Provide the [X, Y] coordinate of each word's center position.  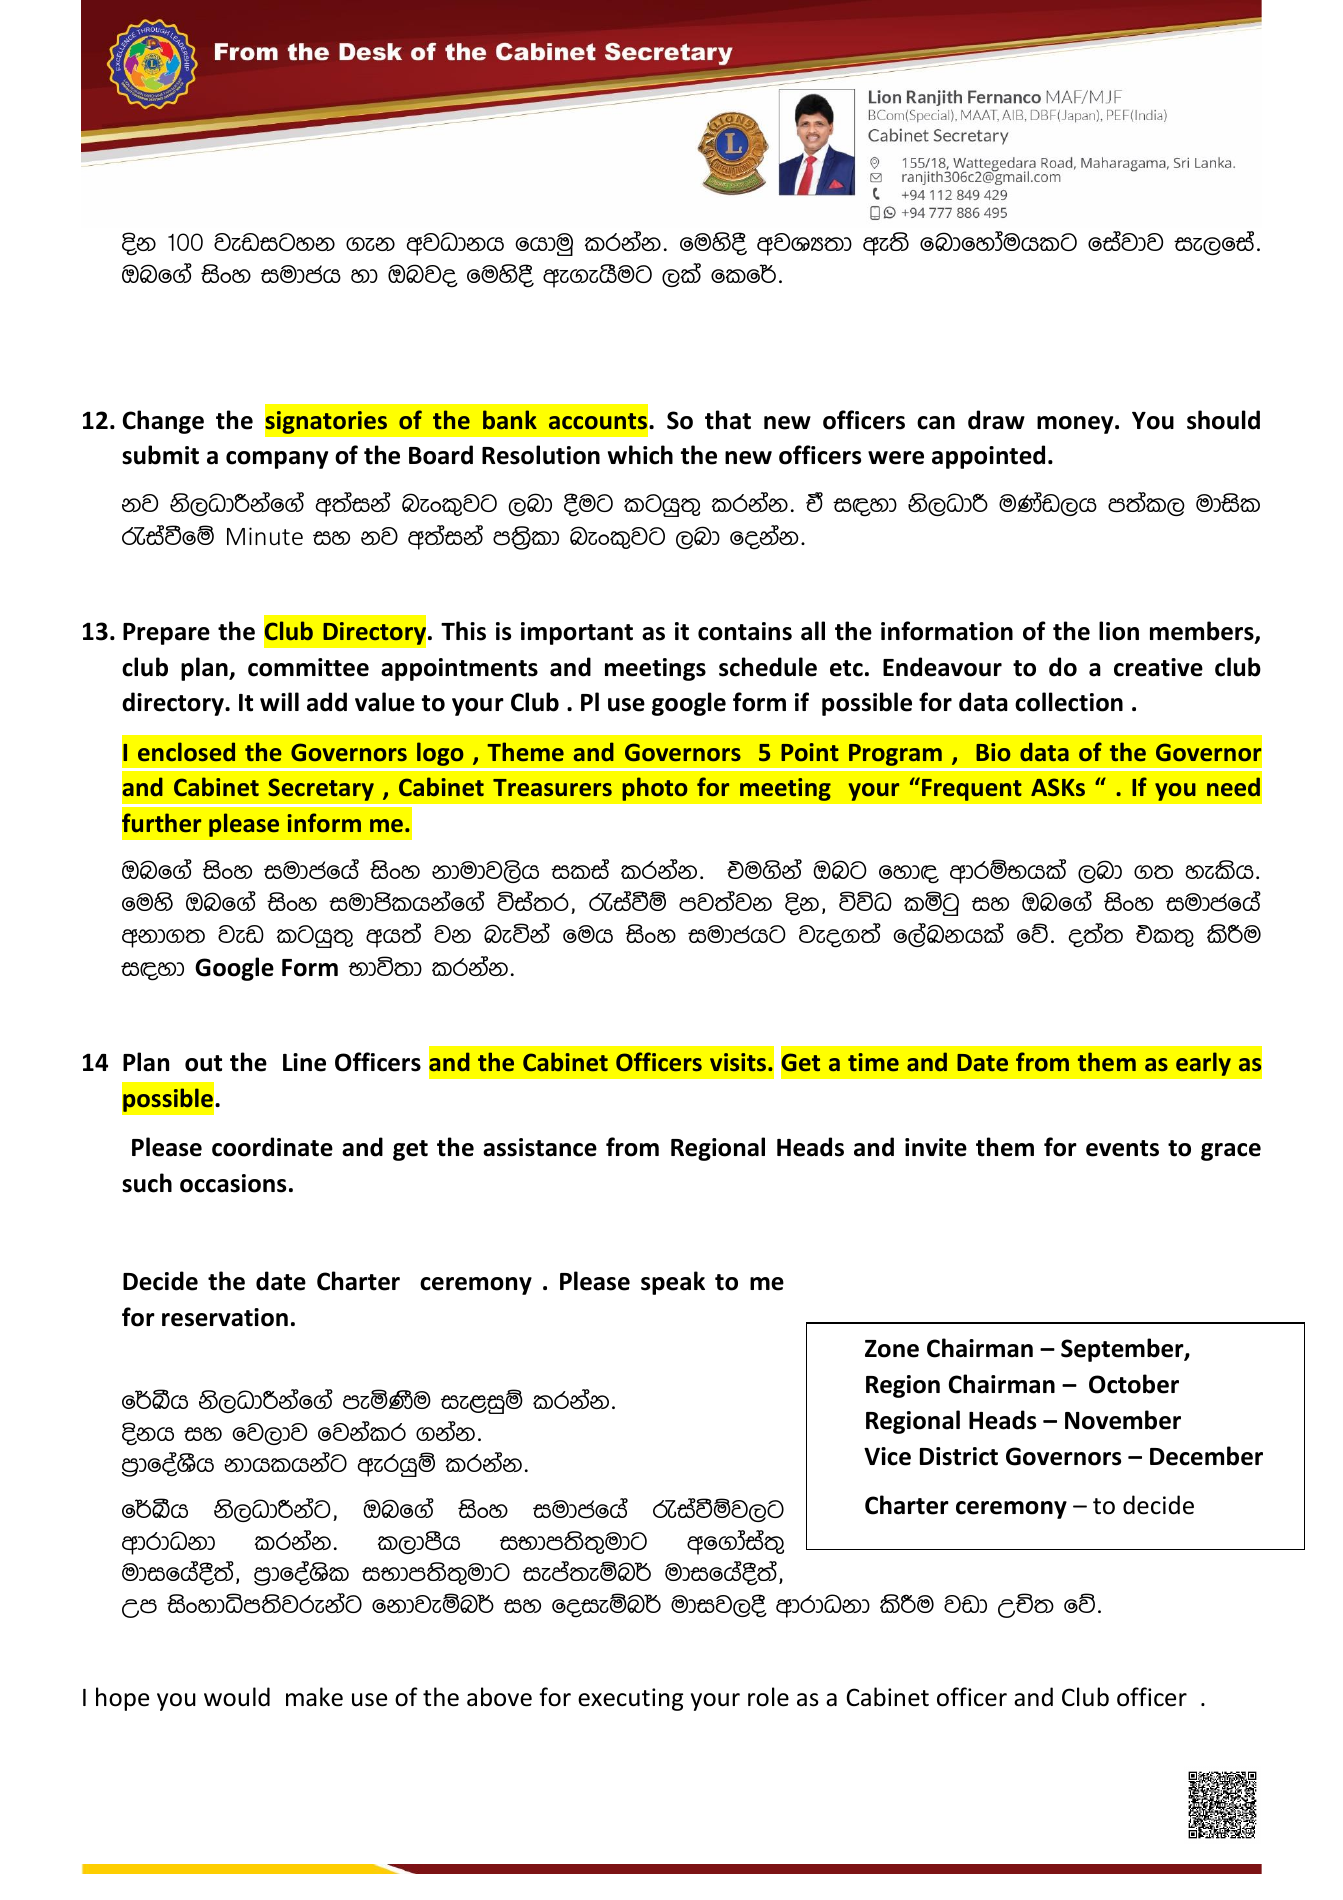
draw [996, 420]
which [640, 455]
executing [630, 1699]
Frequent [972, 789]
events [1122, 1148]
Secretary [321, 789]
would [237, 1697]
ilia [580, 869]
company [277, 460]
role [768, 1697]
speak [673, 1283]
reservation [225, 1317]
